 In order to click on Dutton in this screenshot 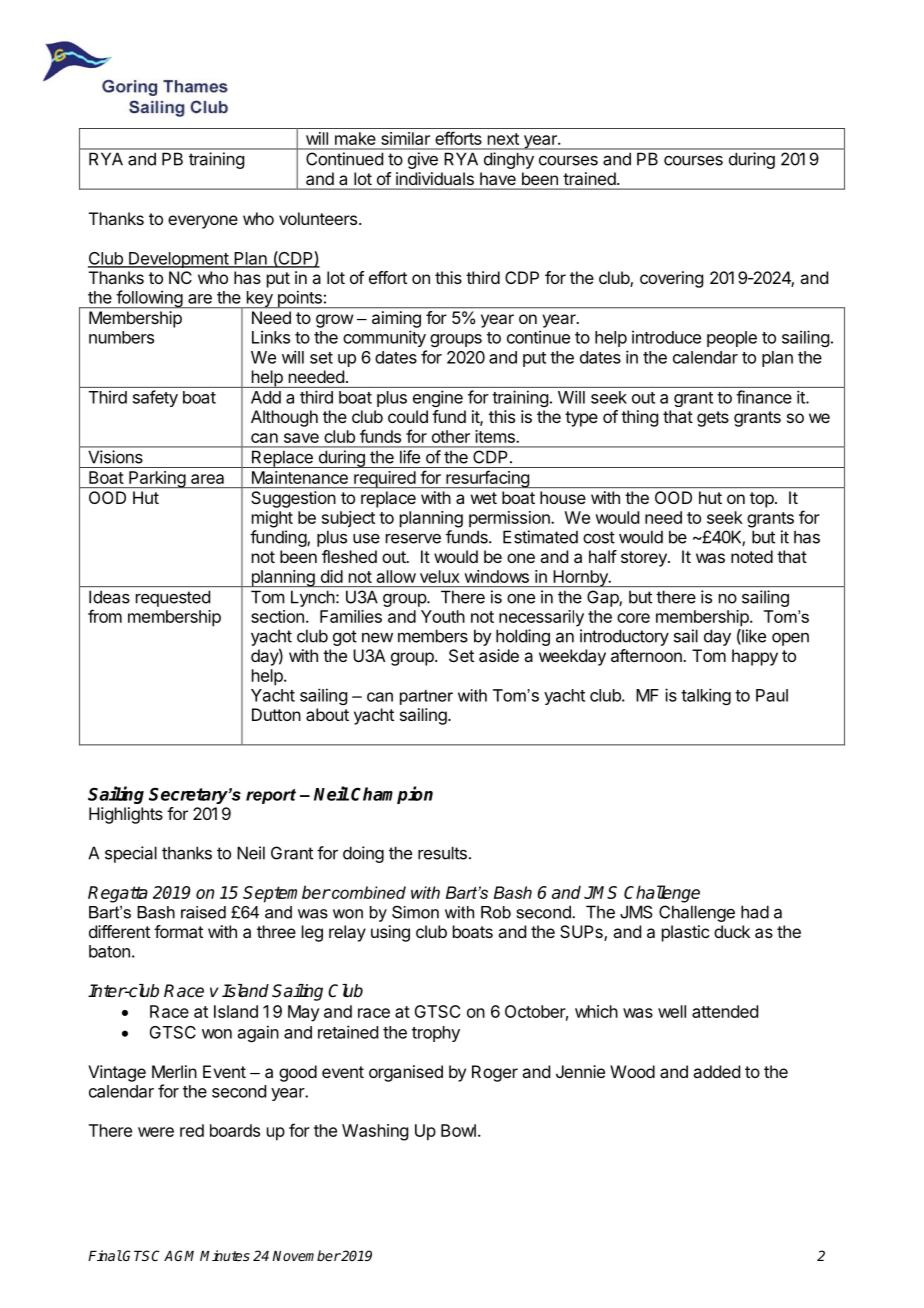, I will do `click(276, 714)`.
